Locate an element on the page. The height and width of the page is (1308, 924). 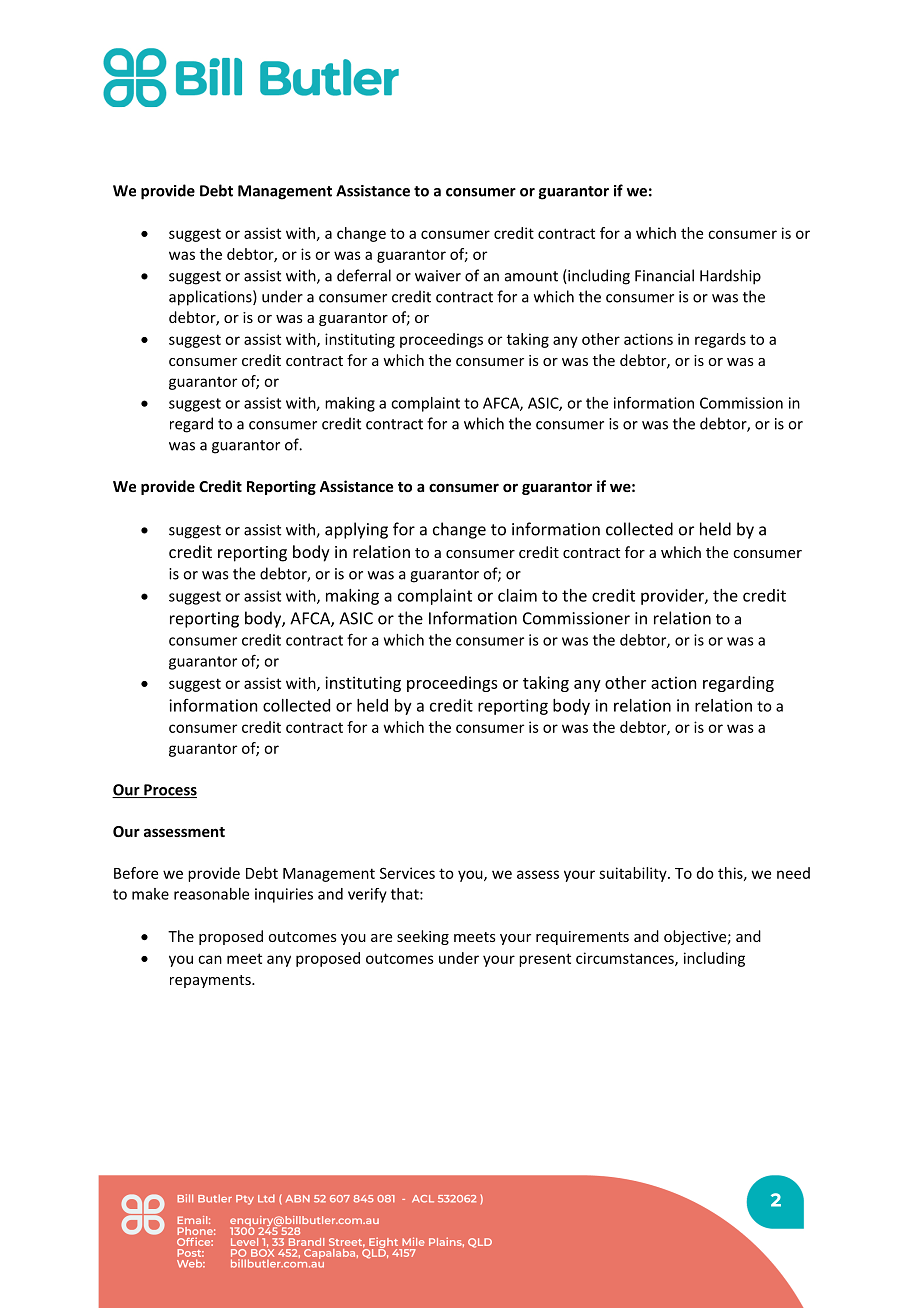
can is located at coordinates (210, 959).
